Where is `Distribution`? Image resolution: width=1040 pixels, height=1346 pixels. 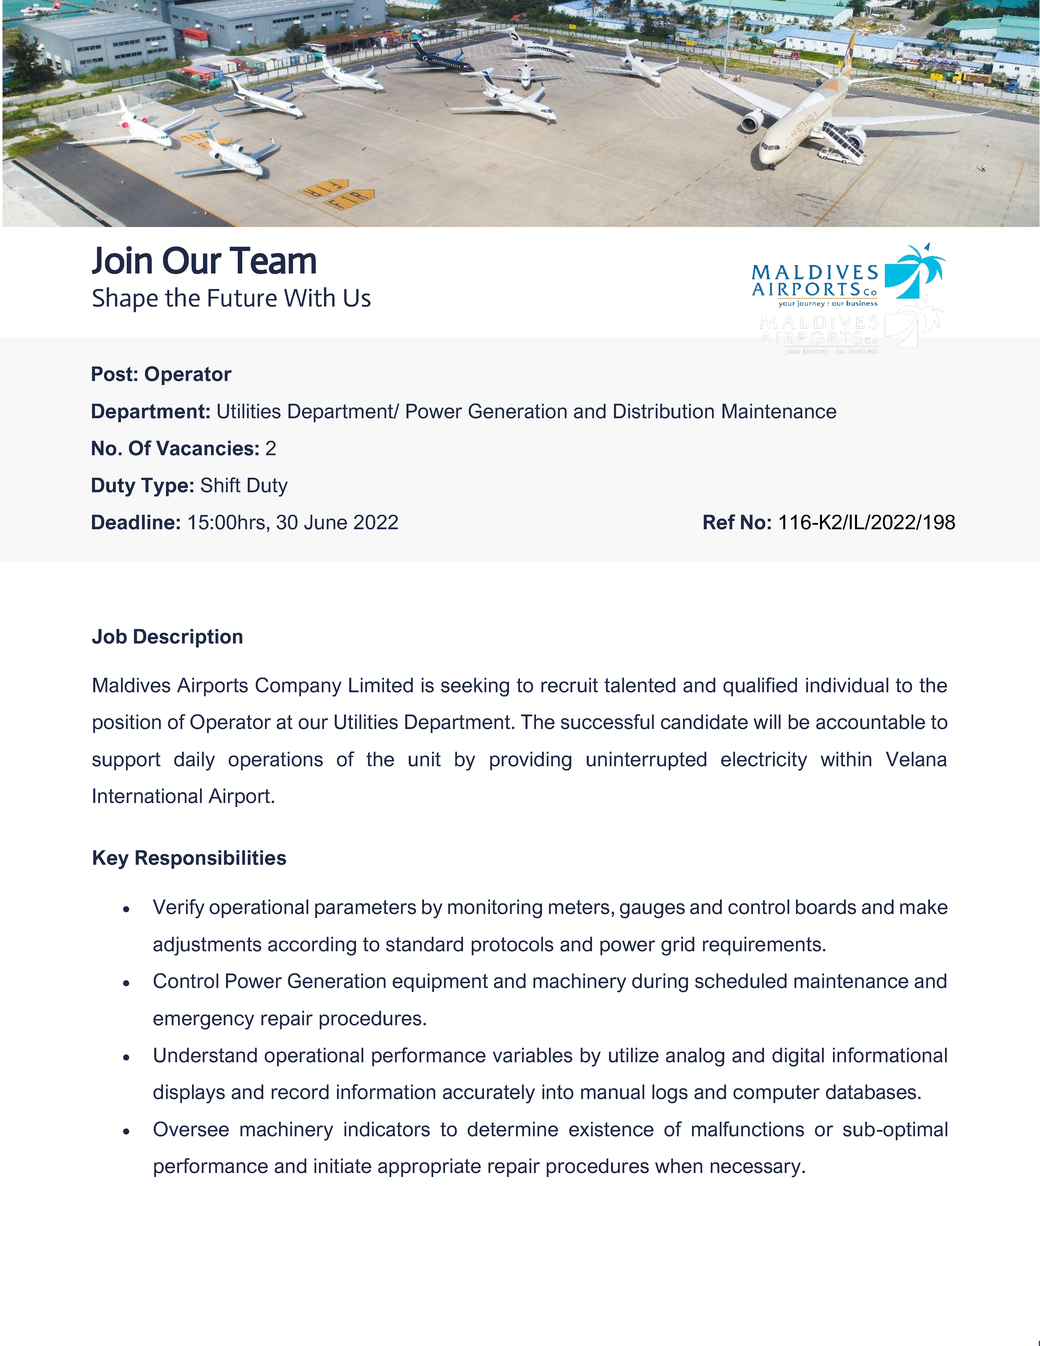
Distribution is located at coordinates (664, 411).
